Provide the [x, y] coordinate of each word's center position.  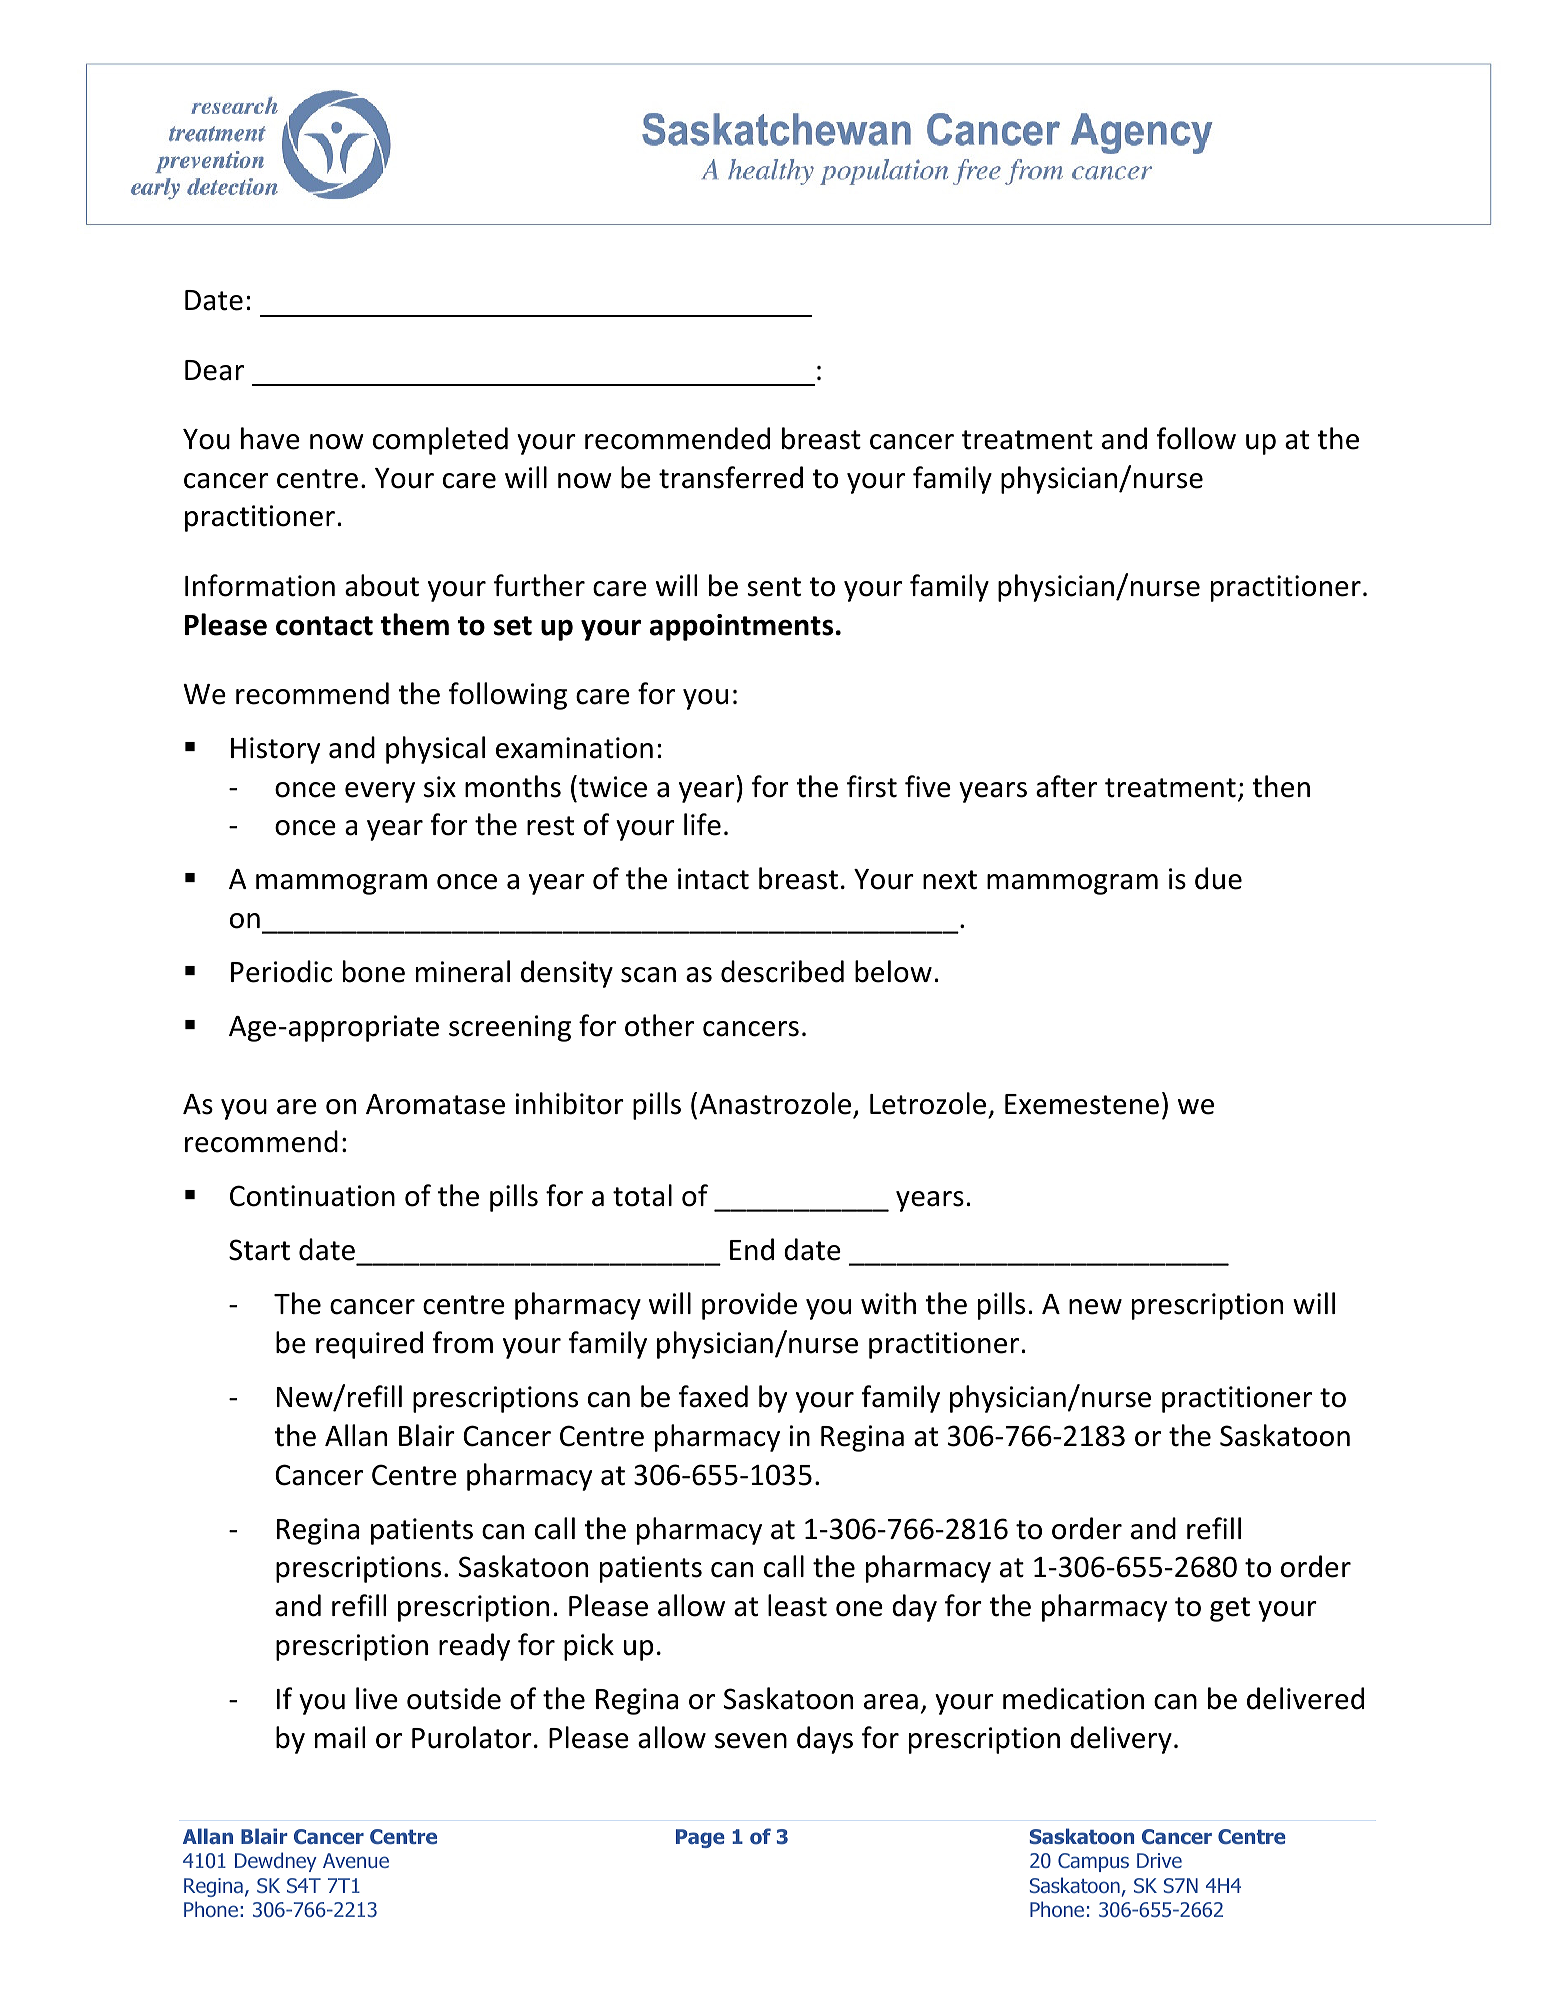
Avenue [356, 1860]
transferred [731, 477]
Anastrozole [775, 1103]
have [270, 438]
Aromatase [435, 1104]
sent [774, 587]
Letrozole [928, 1103]
